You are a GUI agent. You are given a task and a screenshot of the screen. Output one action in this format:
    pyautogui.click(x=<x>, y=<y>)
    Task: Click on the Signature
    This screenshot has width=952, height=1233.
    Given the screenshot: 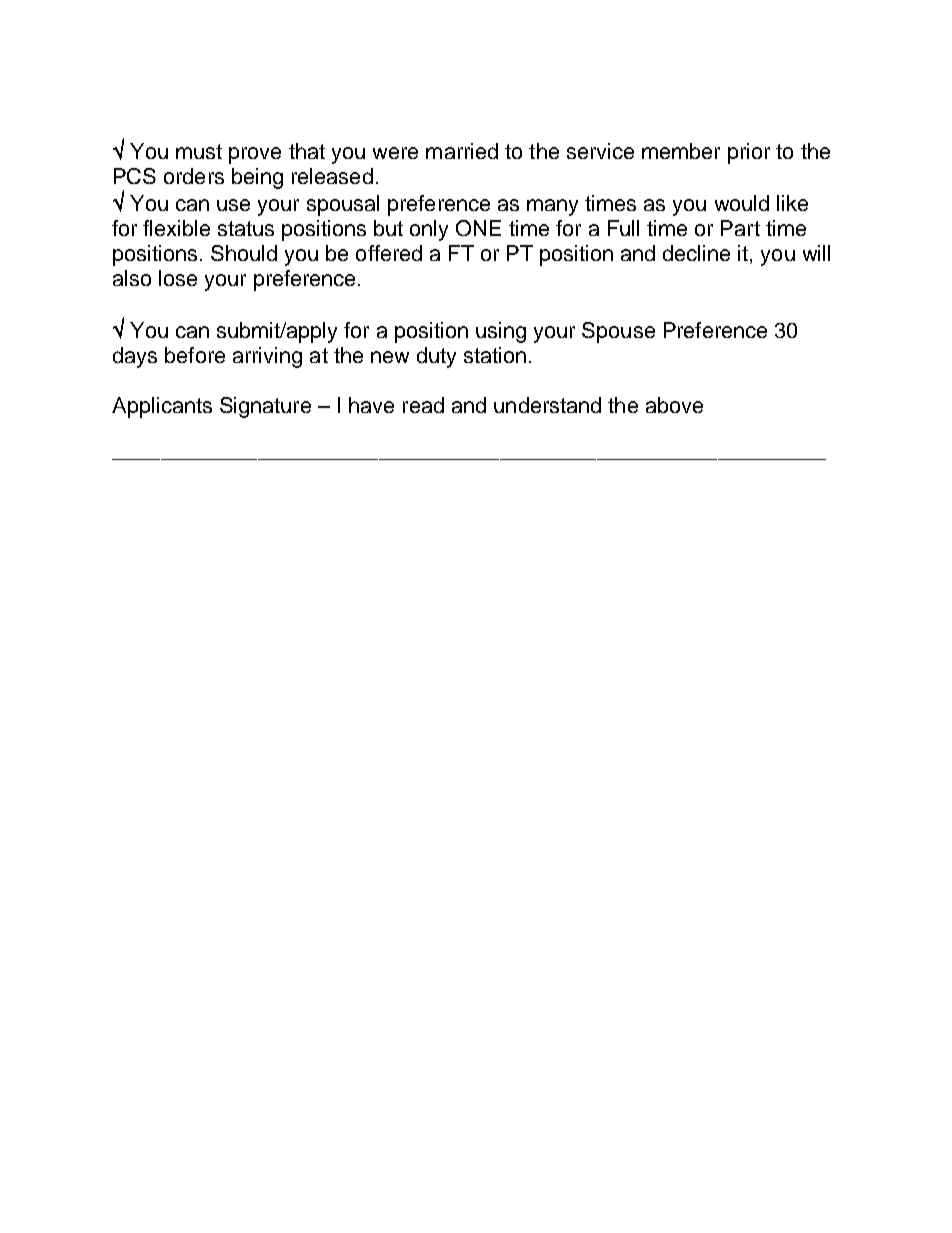 What is the action you would take?
    pyautogui.click(x=265, y=407)
